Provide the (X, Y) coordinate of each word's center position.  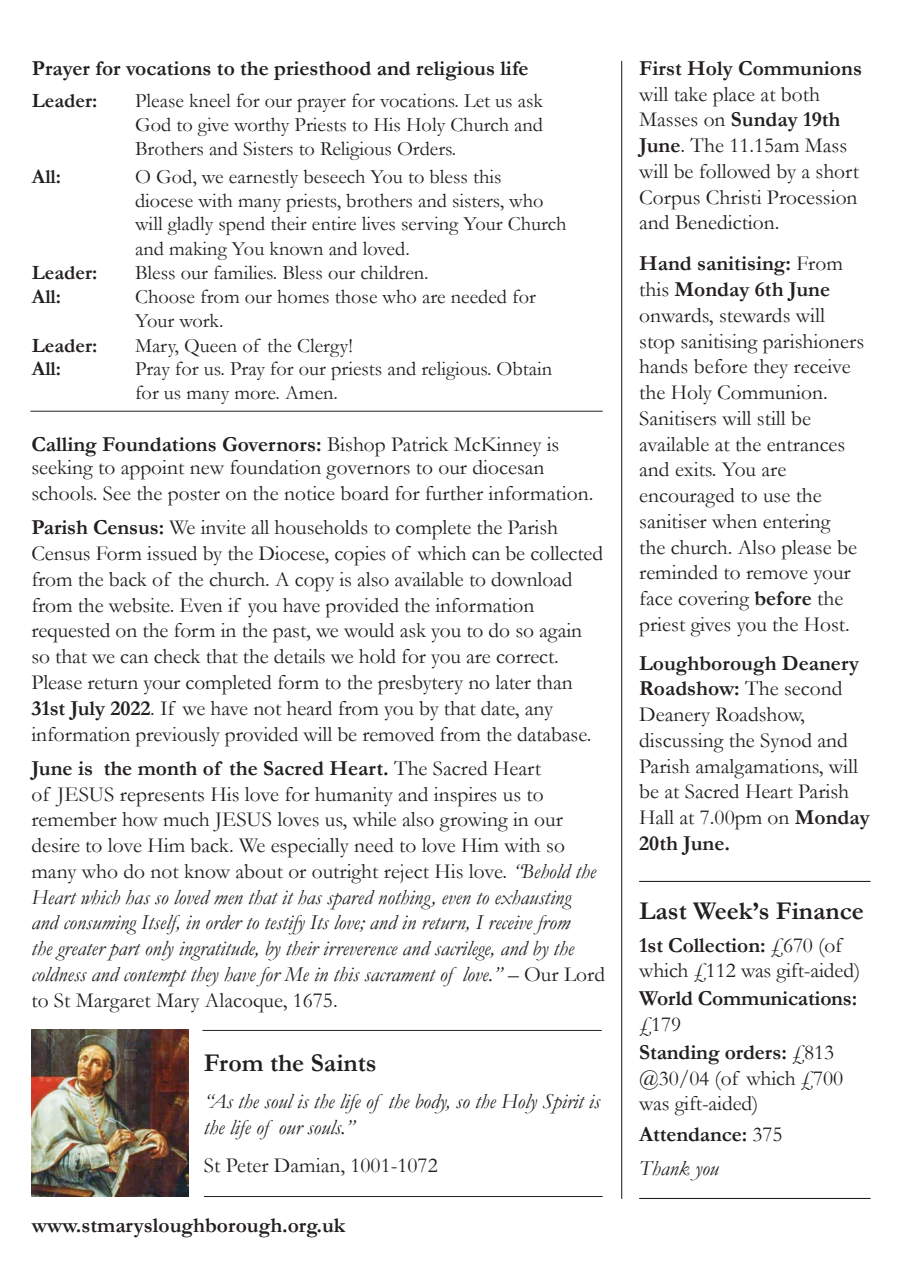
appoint (152, 470)
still (771, 418)
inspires (465, 797)
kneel (210, 100)
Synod (786, 743)
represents (162, 798)
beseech (334, 176)
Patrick (419, 444)
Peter (247, 1165)
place (734, 97)
